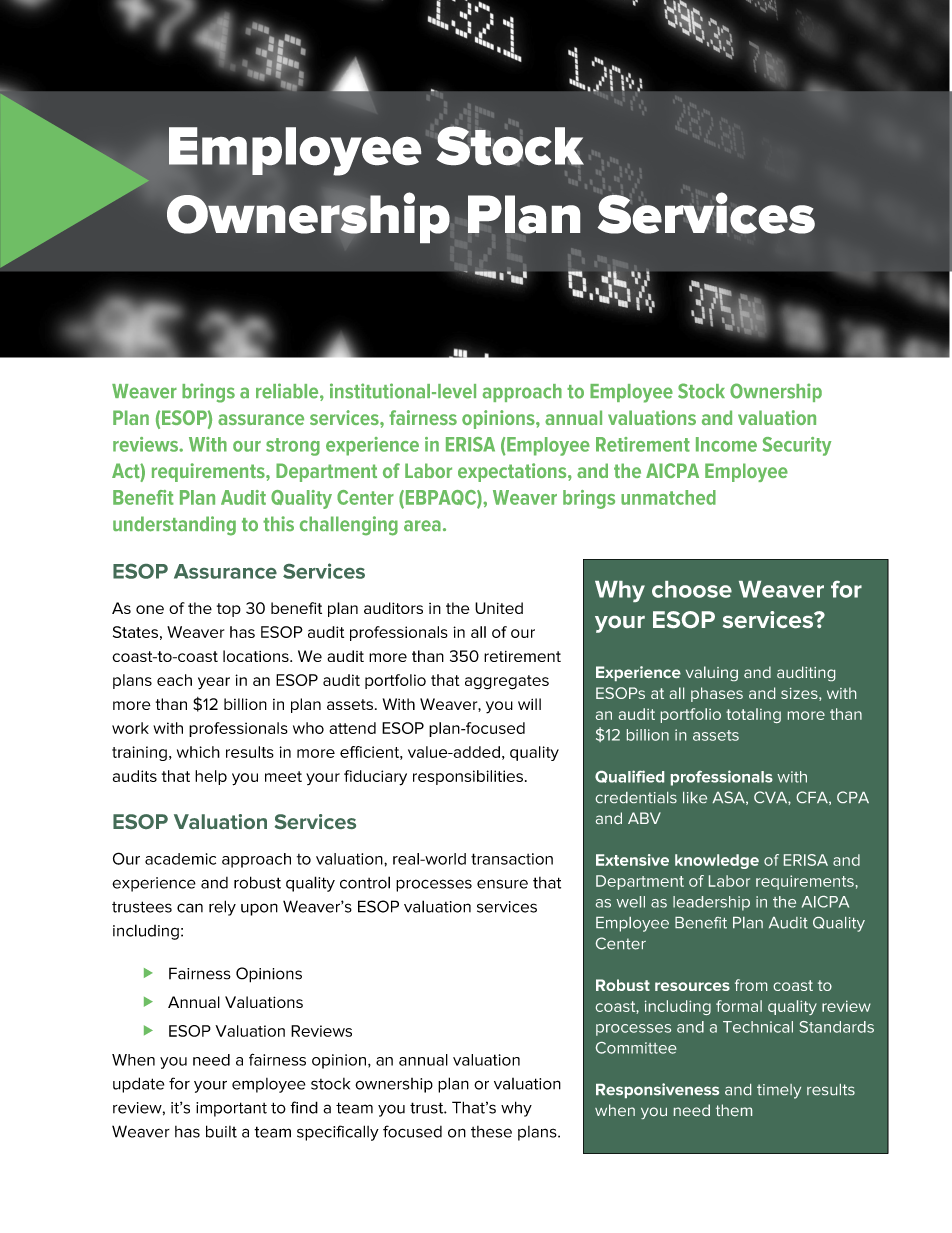 The image size is (952, 1233). I want to click on important, so click(231, 1109).
